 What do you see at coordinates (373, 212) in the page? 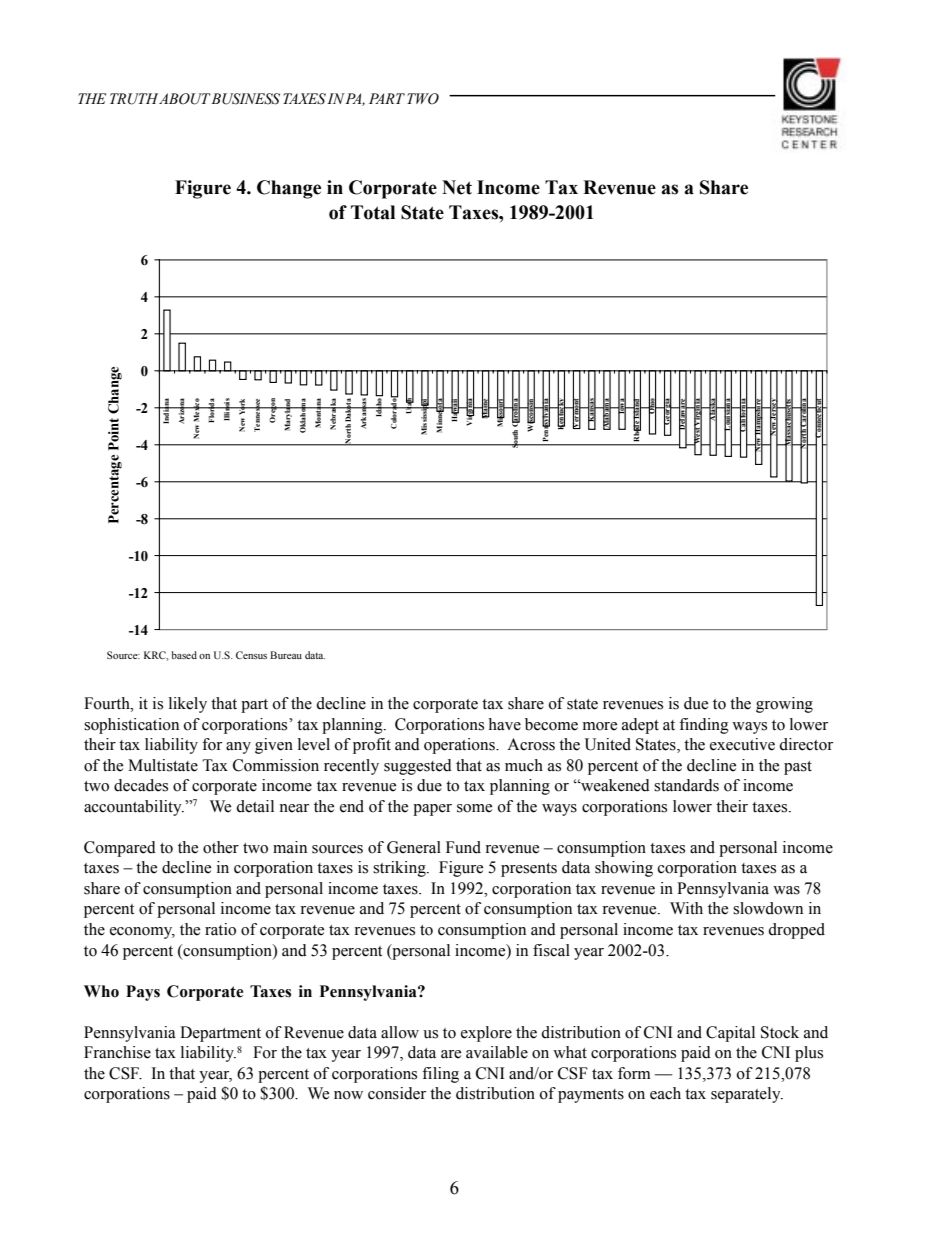
I see `Total` at bounding box center [373, 212].
